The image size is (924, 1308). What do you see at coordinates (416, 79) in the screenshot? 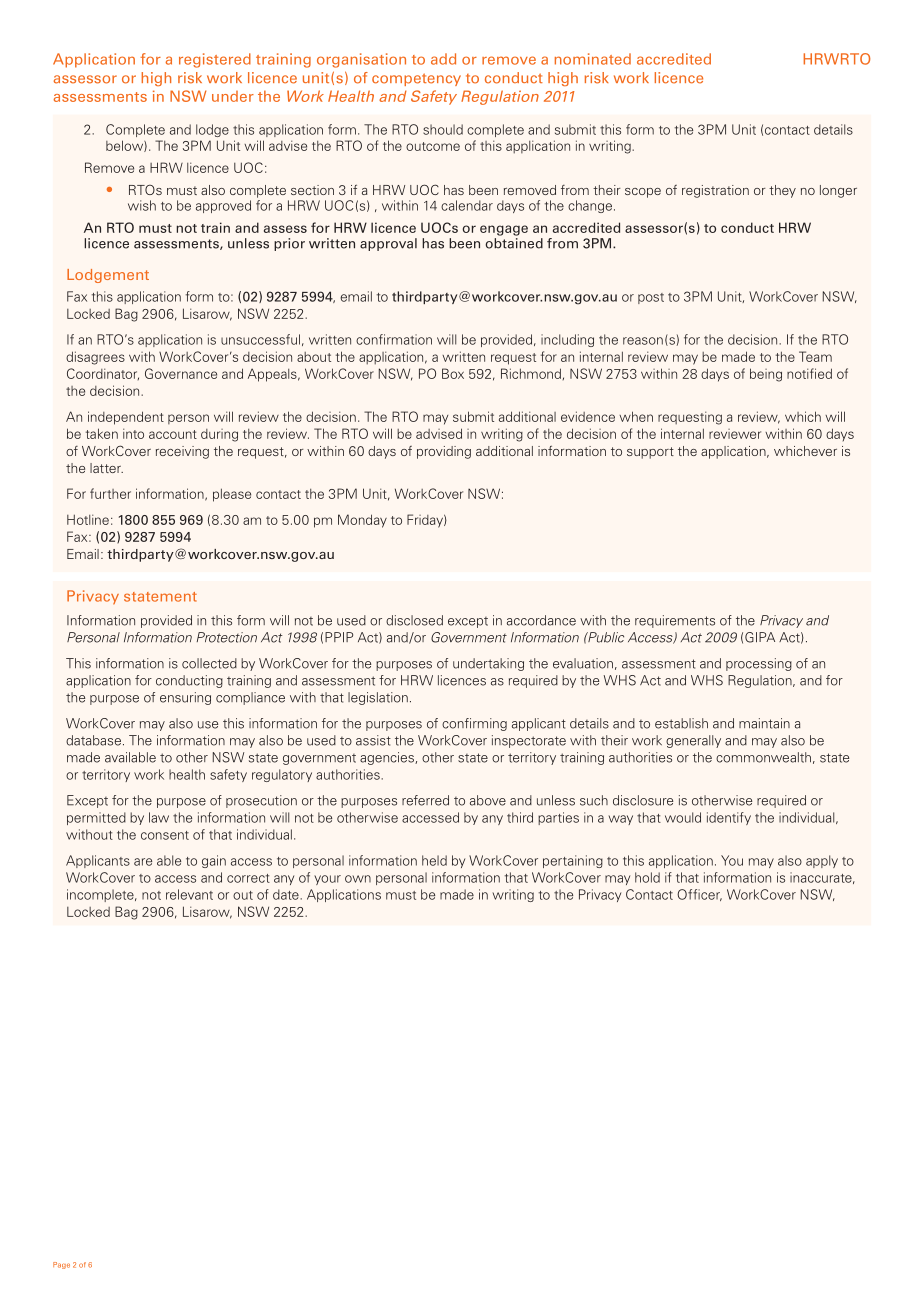
I see `competency` at bounding box center [416, 79].
